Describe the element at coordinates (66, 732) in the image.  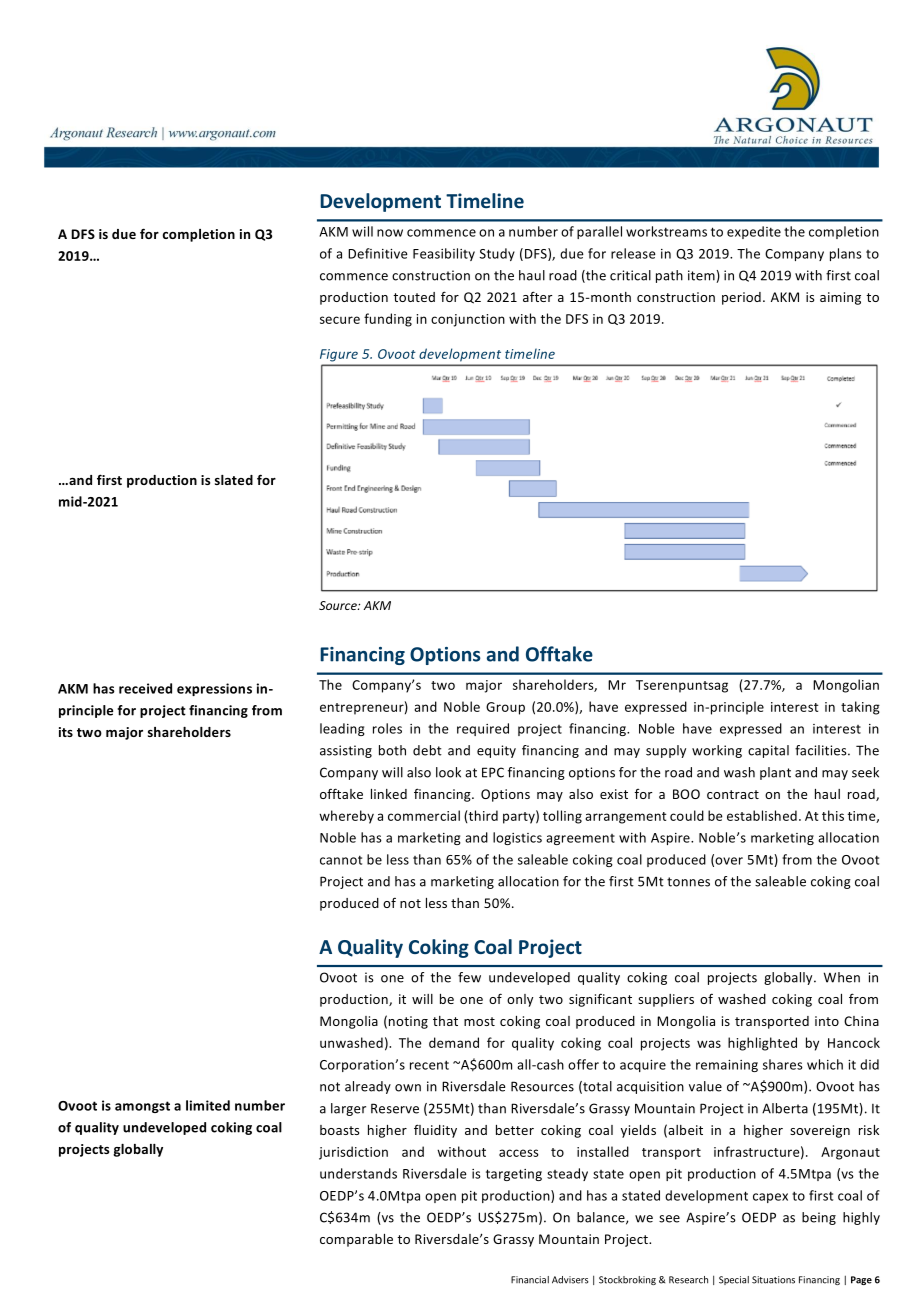
I see `its` at that location.
